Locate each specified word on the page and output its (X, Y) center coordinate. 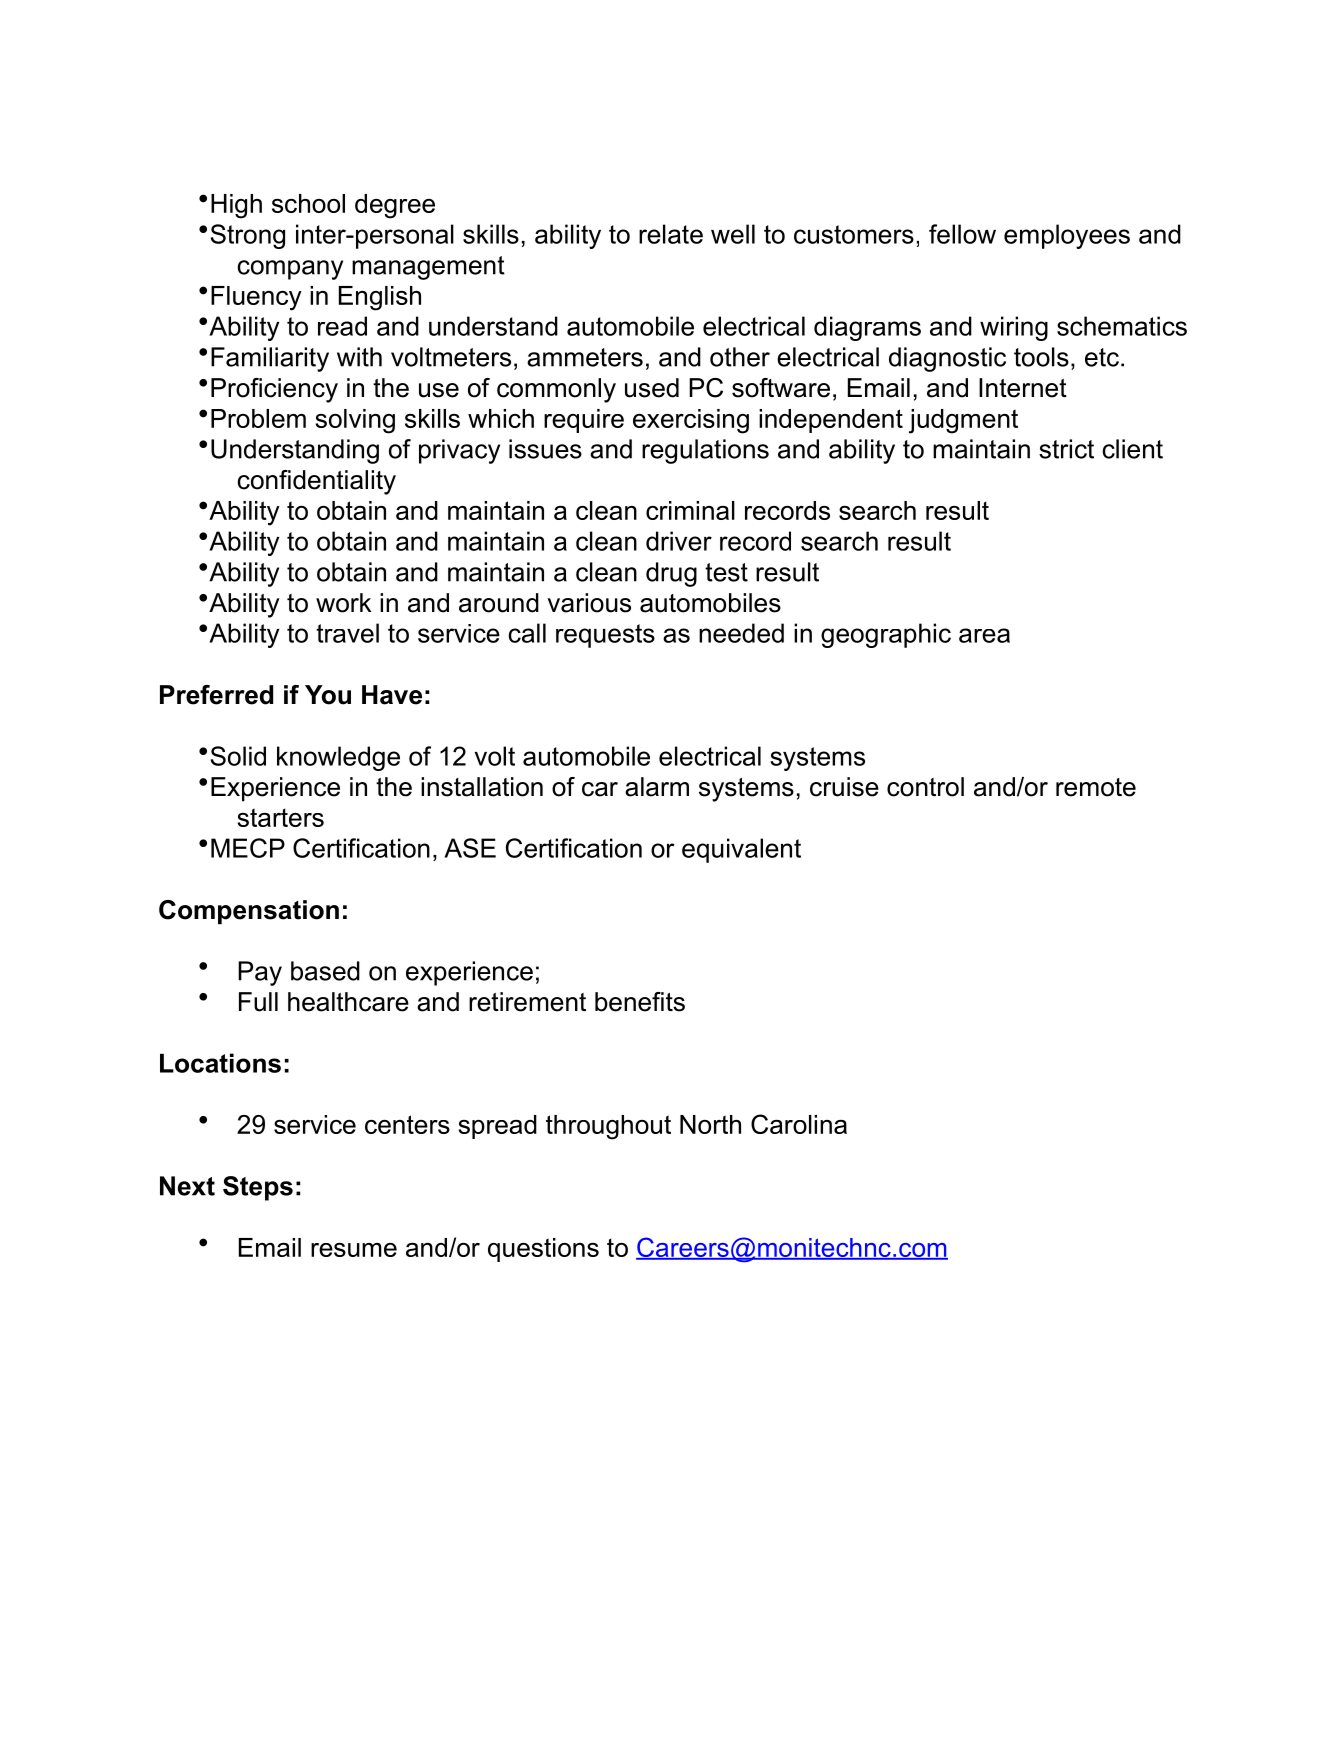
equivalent (741, 850)
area (984, 635)
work (344, 603)
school (308, 203)
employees (1067, 236)
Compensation (249, 912)
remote (1096, 787)
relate (671, 234)
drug (671, 574)
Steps (258, 1188)
